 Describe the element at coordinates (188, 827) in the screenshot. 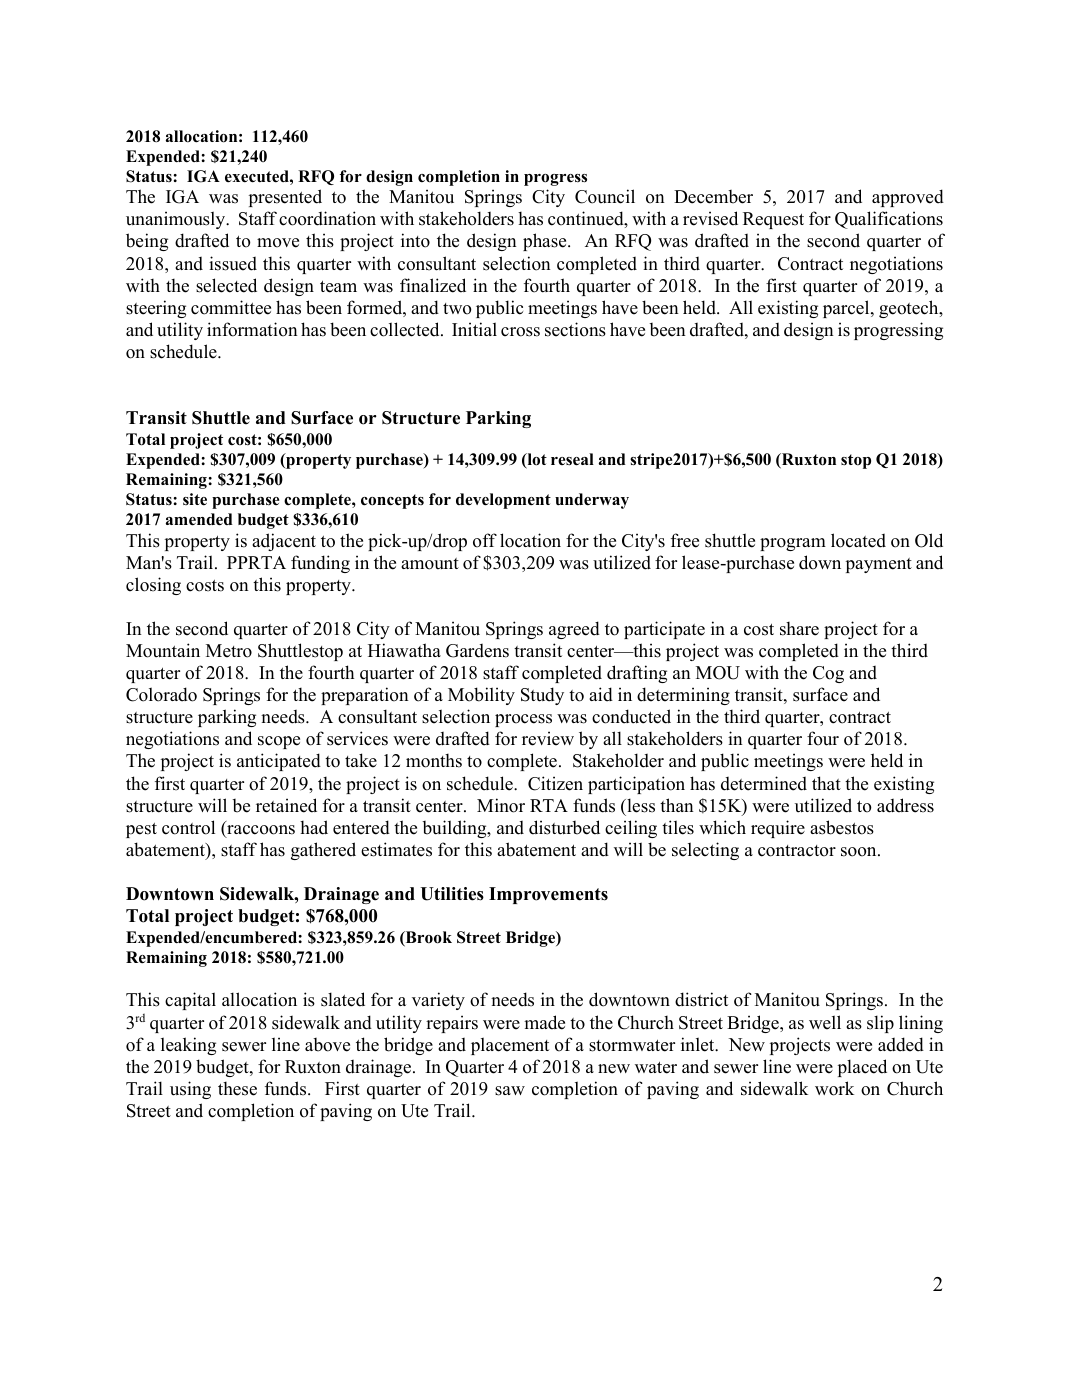

I see `control` at that location.
